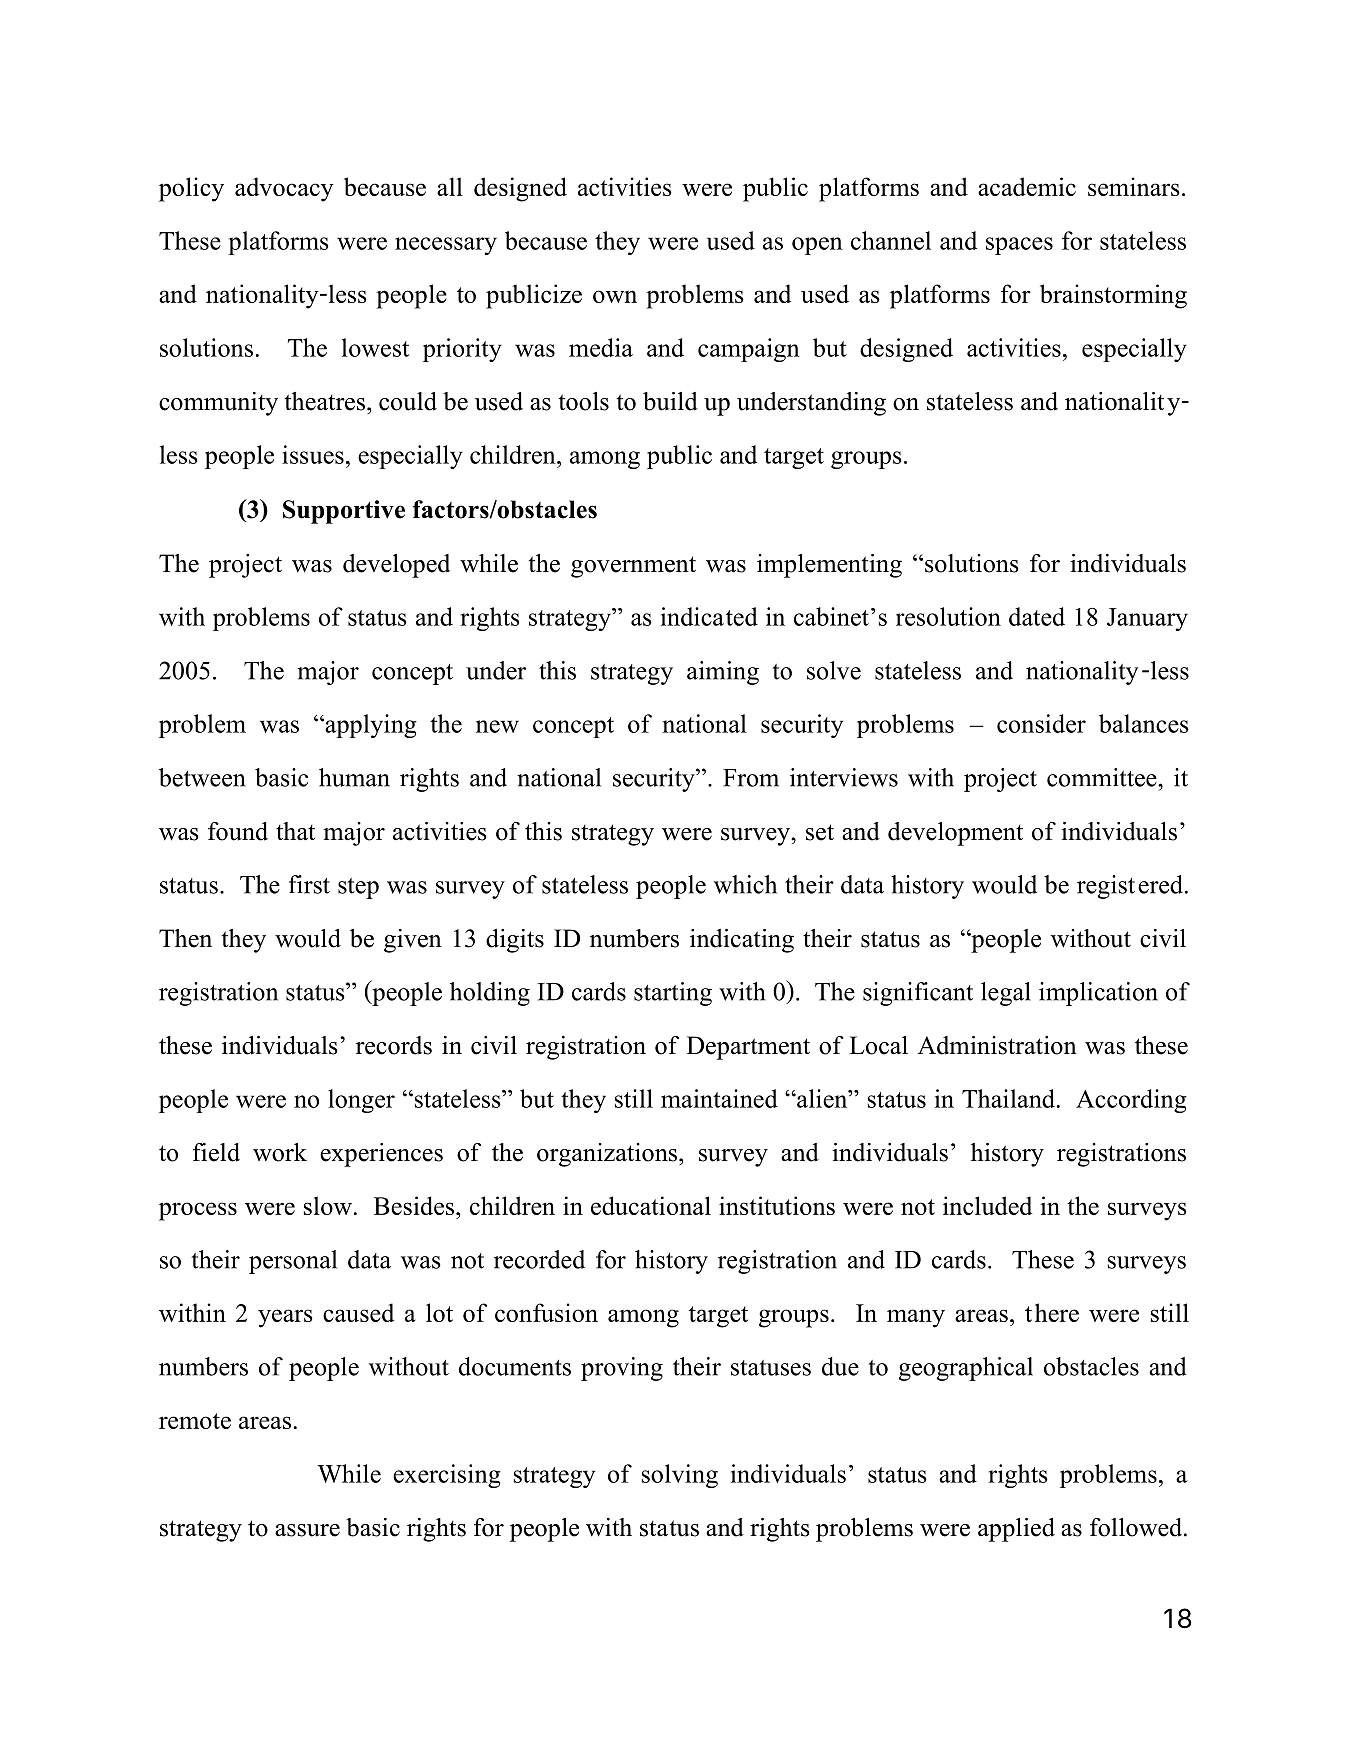 This screenshot has height=1744, width=1348. Describe the element at coordinates (1027, 186) in the screenshot. I see `academic` at that location.
